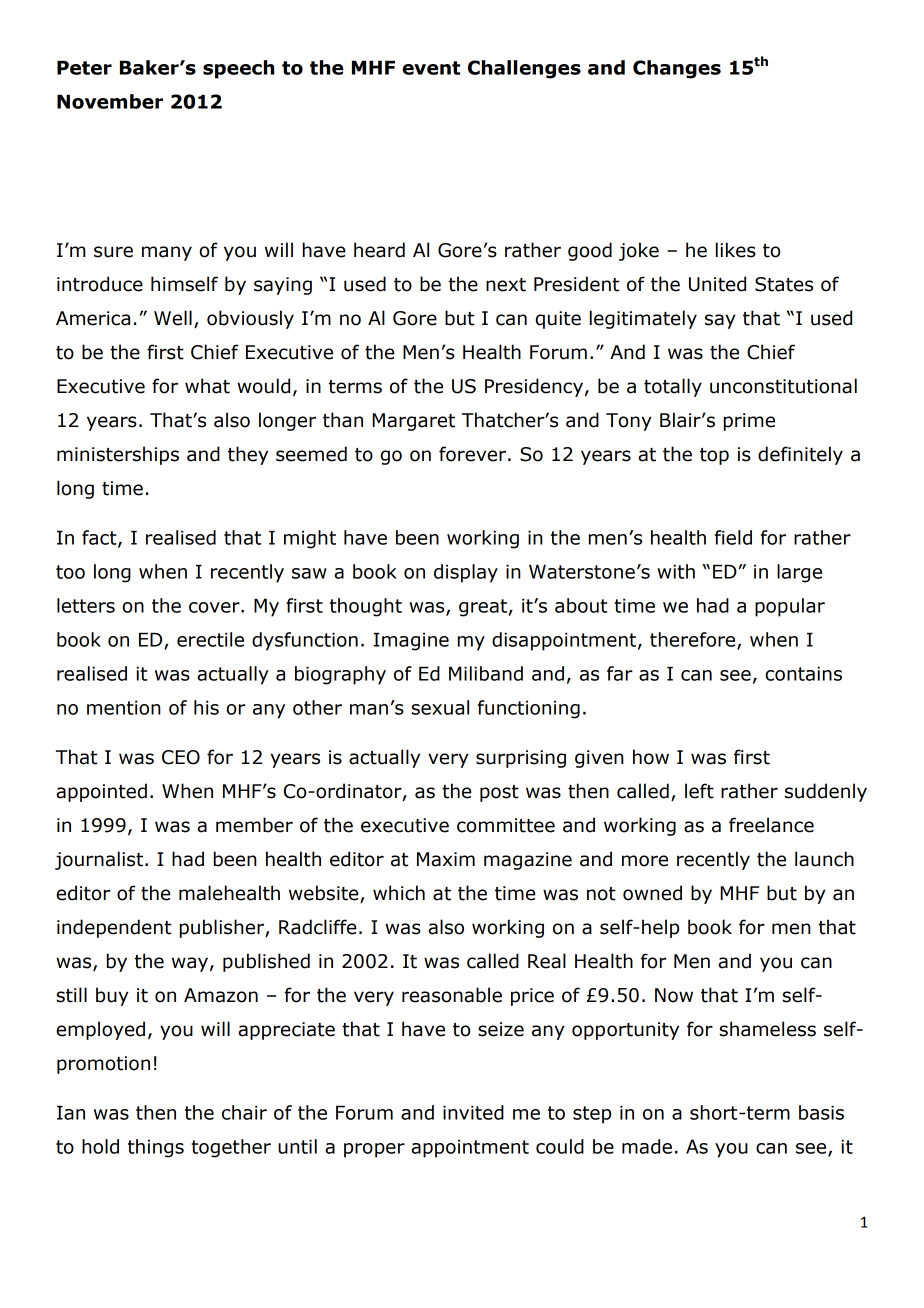  What do you see at coordinates (440, 707) in the image?
I see `sexual` at bounding box center [440, 707].
